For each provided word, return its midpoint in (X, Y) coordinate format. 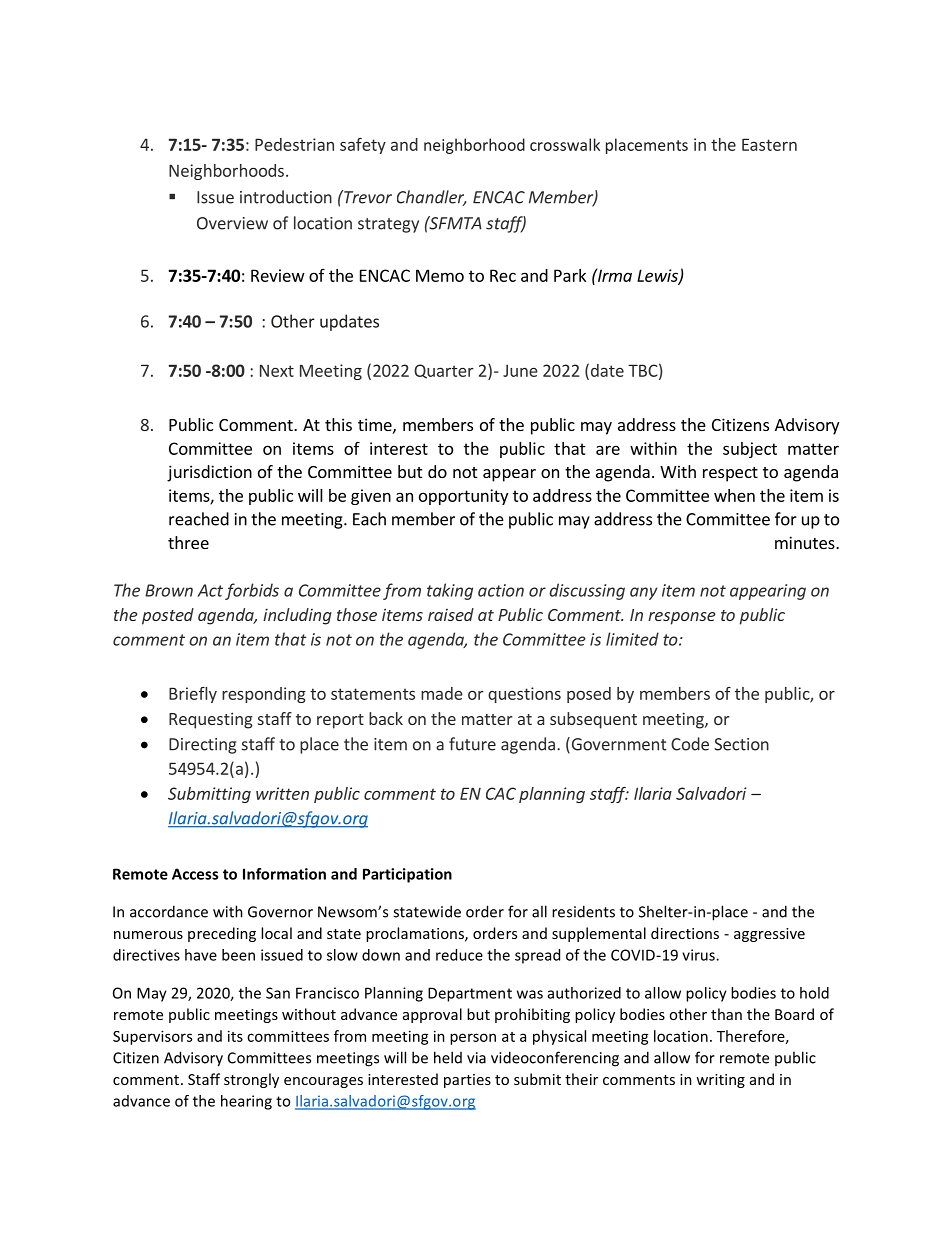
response (682, 618)
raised (451, 614)
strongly (251, 1080)
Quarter (444, 371)
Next (277, 371)
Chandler (432, 198)
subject (750, 450)
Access (195, 874)
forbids (252, 591)
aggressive (769, 935)
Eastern (769, 144)
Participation (407, 875)
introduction (286, 197)
